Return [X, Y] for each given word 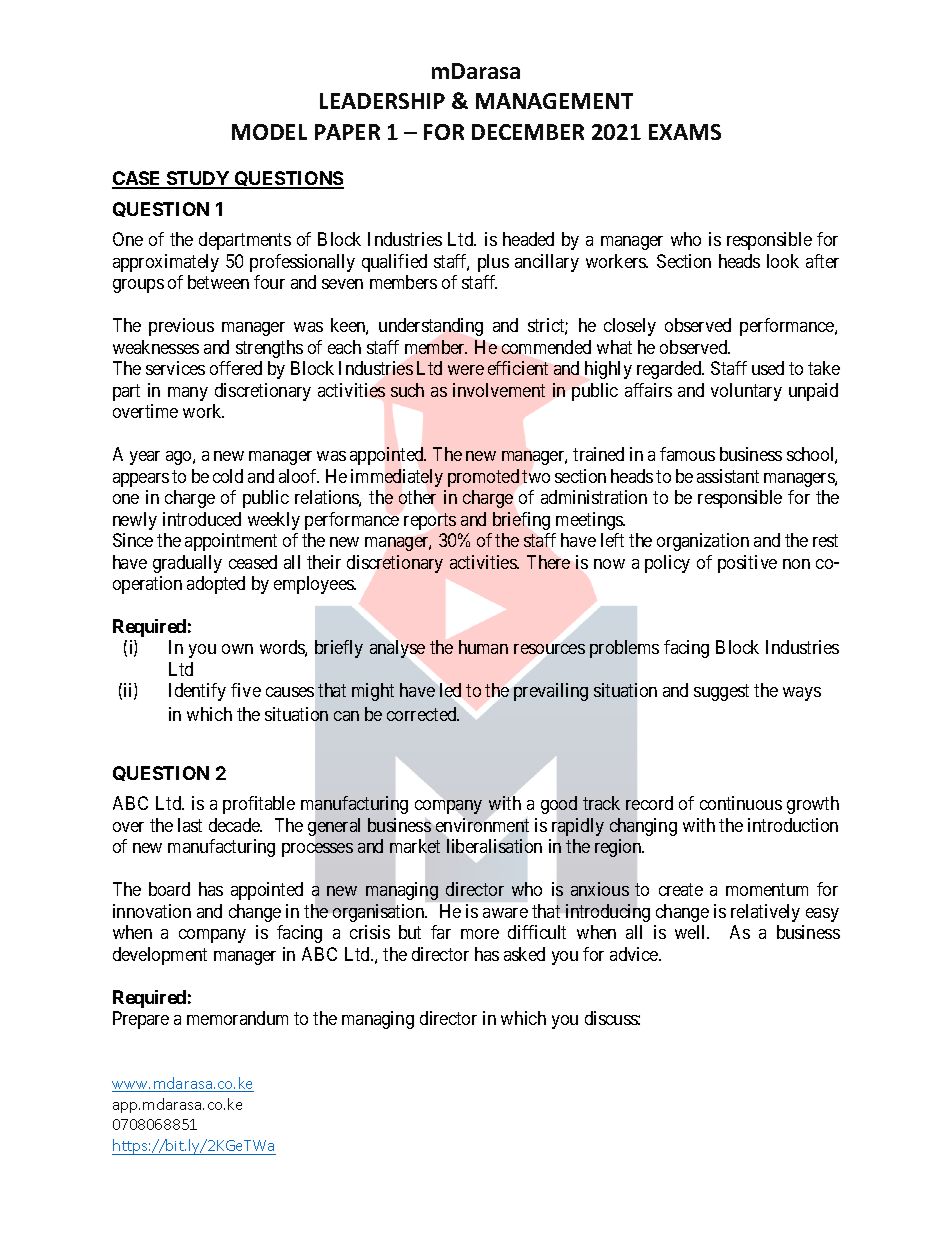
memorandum [237, 1018]
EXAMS [685, 132]
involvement [499, 390]
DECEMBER [528, 132]
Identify [197, 692]
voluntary [746, 392]
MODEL [269, 132]
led [450, 690]
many [188, 394]
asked [524, 954]
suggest [721, 692]
